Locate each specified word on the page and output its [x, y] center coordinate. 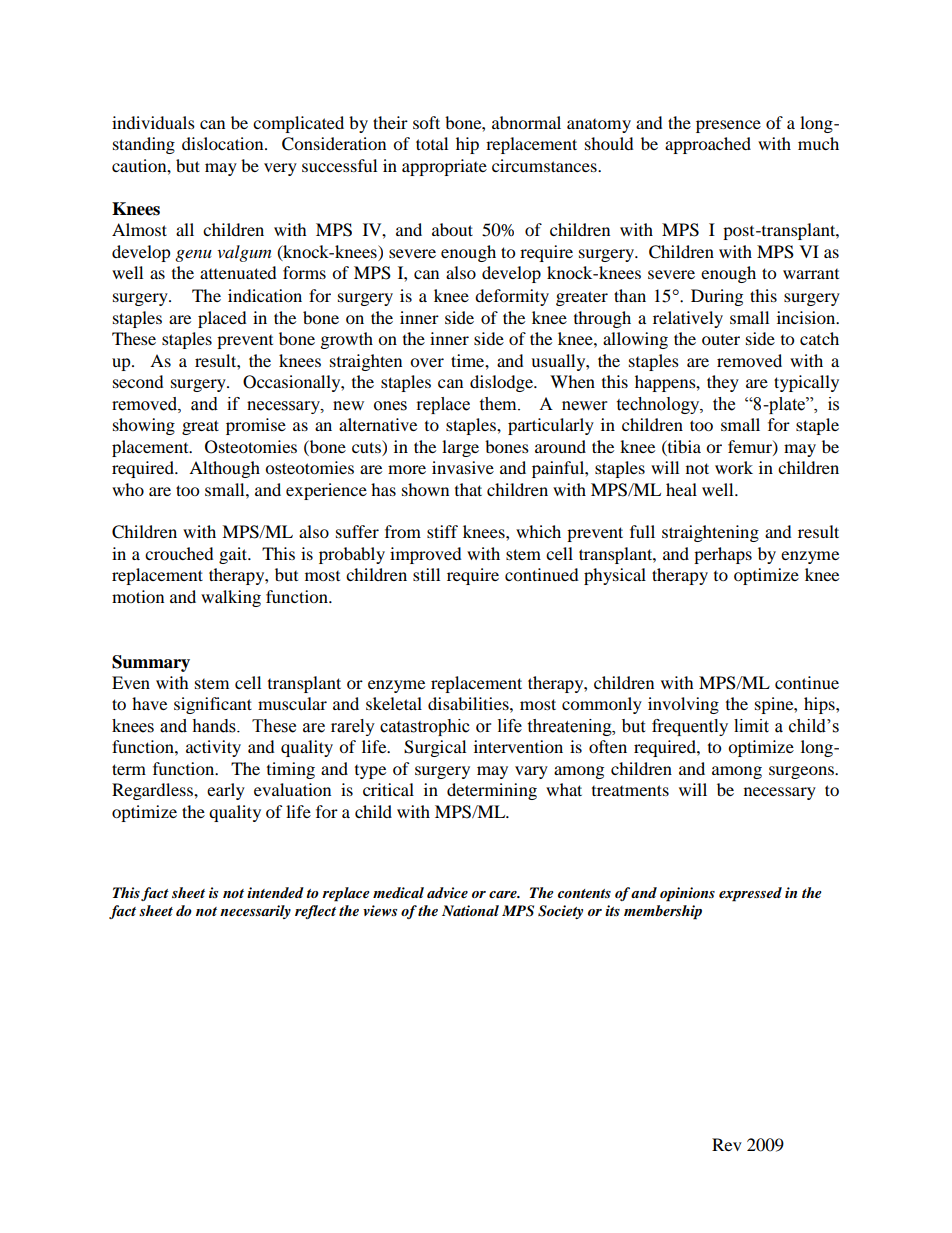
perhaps [723, 555]
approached [708, 145]
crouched [179, 553]
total [432, 143]
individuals [153, 122]
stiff [442, 531]
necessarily [255, 912]
